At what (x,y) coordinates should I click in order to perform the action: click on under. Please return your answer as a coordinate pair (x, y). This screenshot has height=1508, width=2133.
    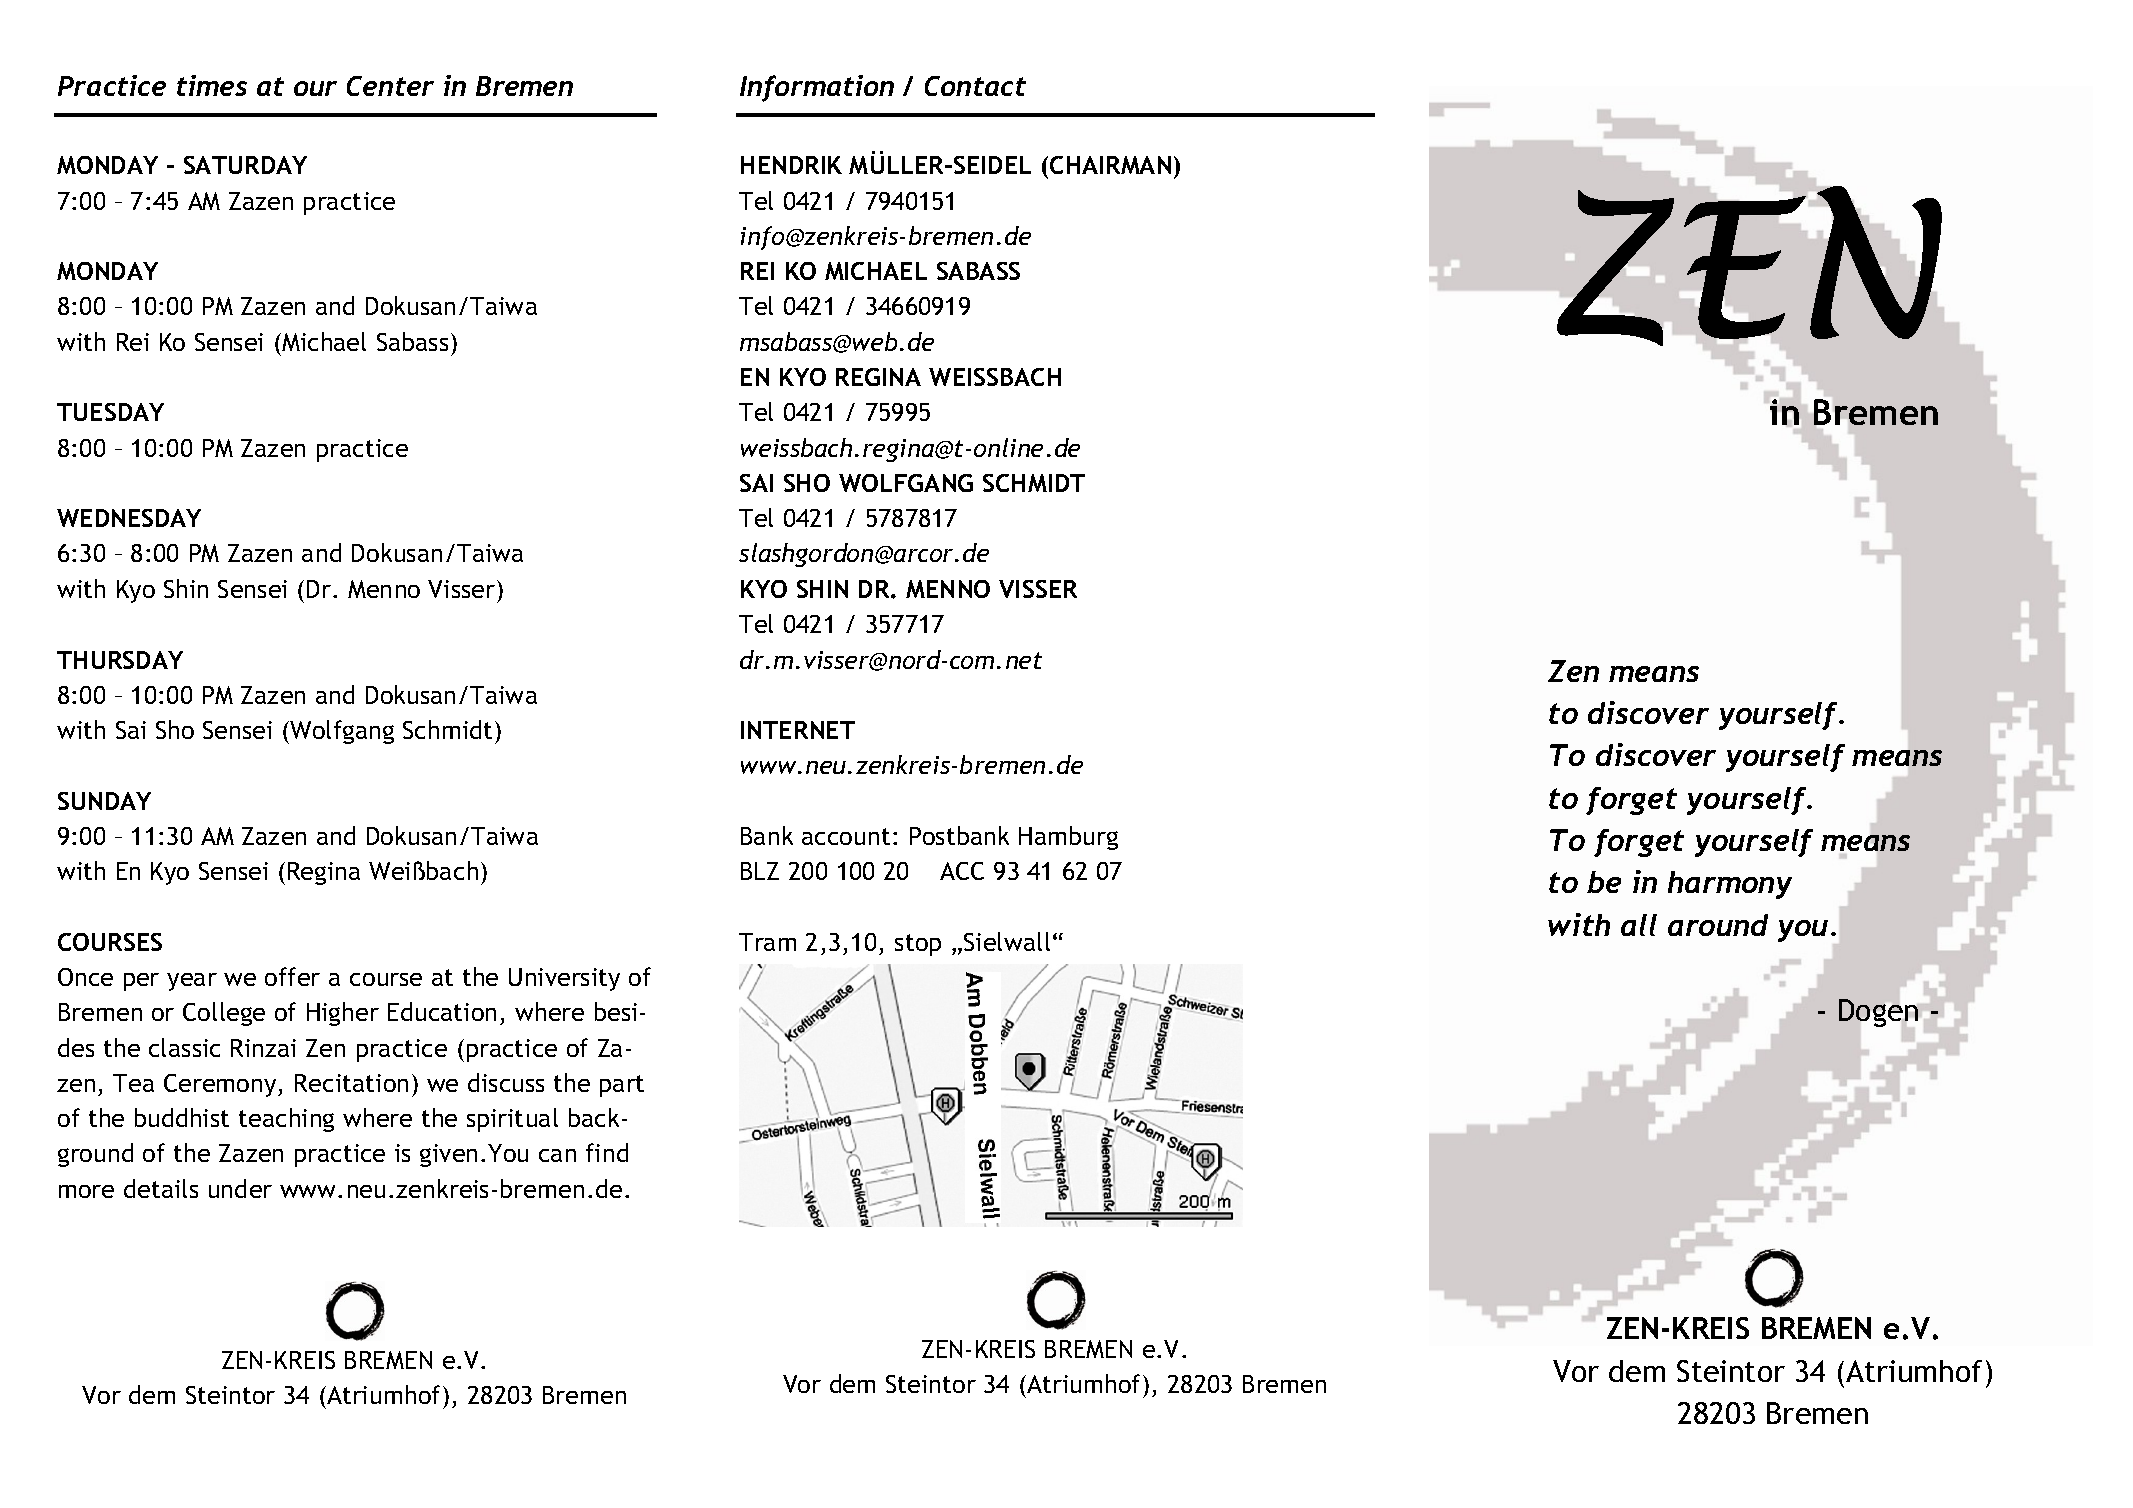
    Looking at the image, I should click on (240, 1188).
